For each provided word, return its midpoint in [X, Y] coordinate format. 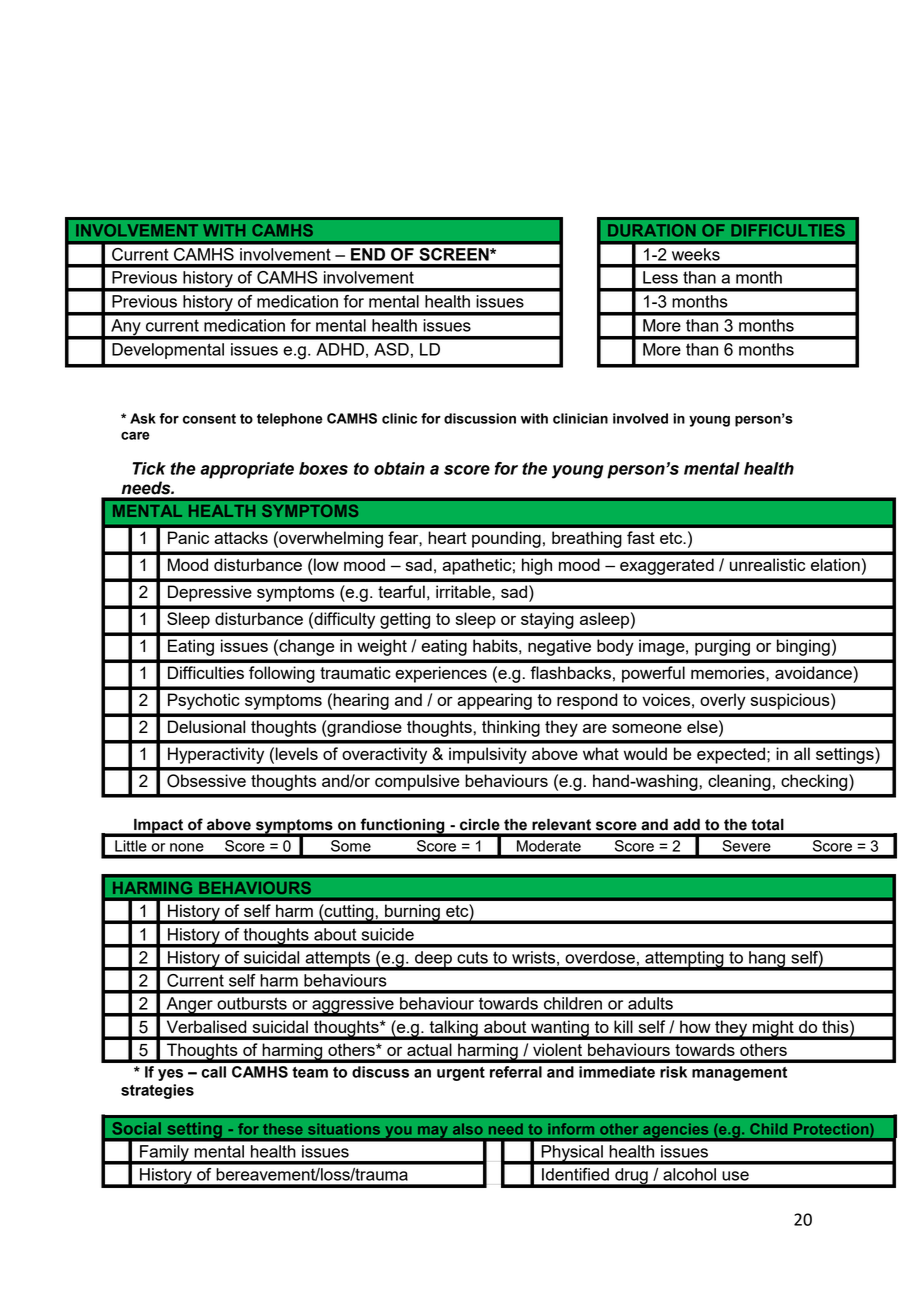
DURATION [651, 230]
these [283, 1129]
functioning [402, 827]
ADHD [340, 349]
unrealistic [767, 564]
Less [660, 277]
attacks [241, 537]
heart [447, 537]
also [468, 1129]
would [645, 753]
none [187, 847]
